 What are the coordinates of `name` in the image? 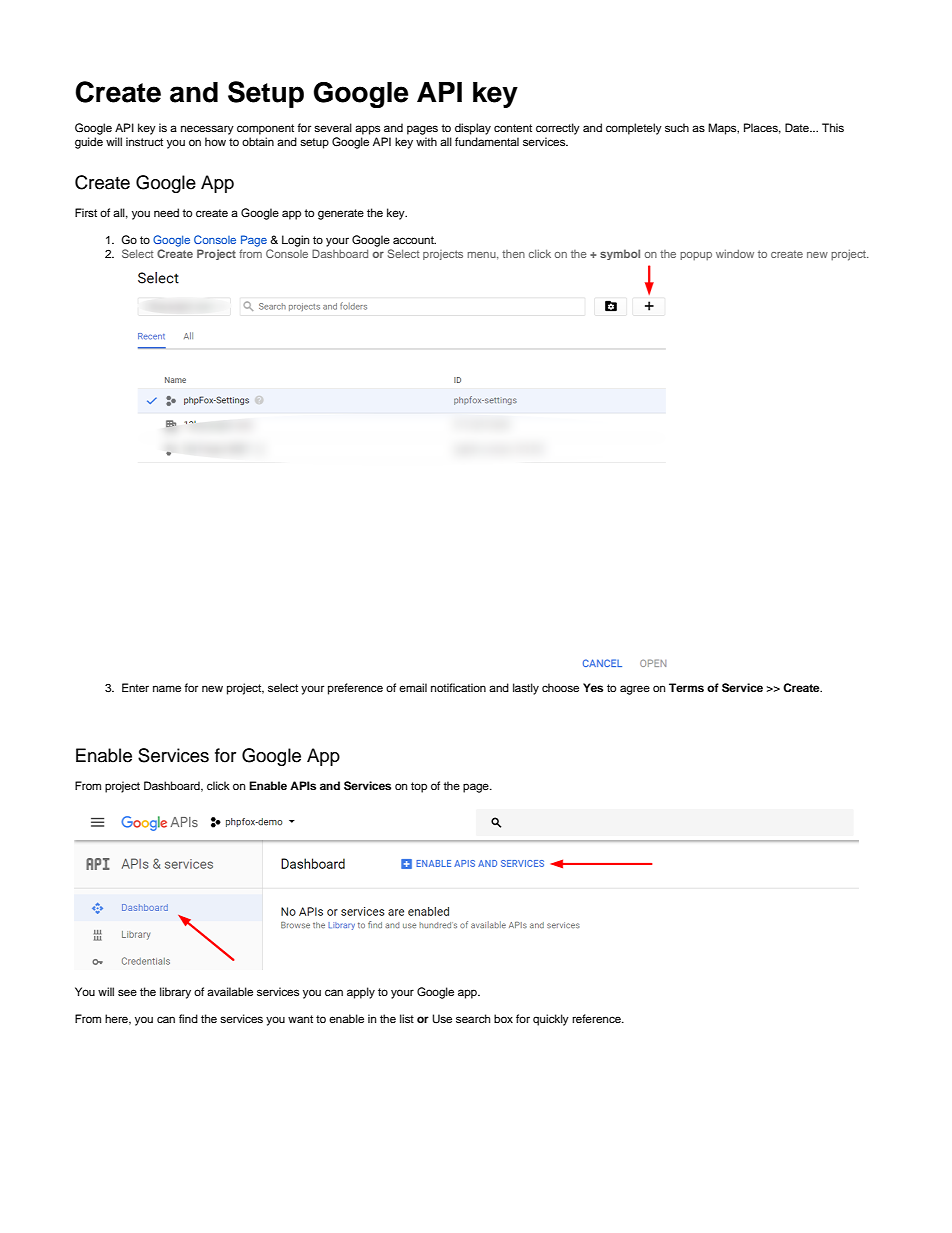 It's located at (167, 688).
